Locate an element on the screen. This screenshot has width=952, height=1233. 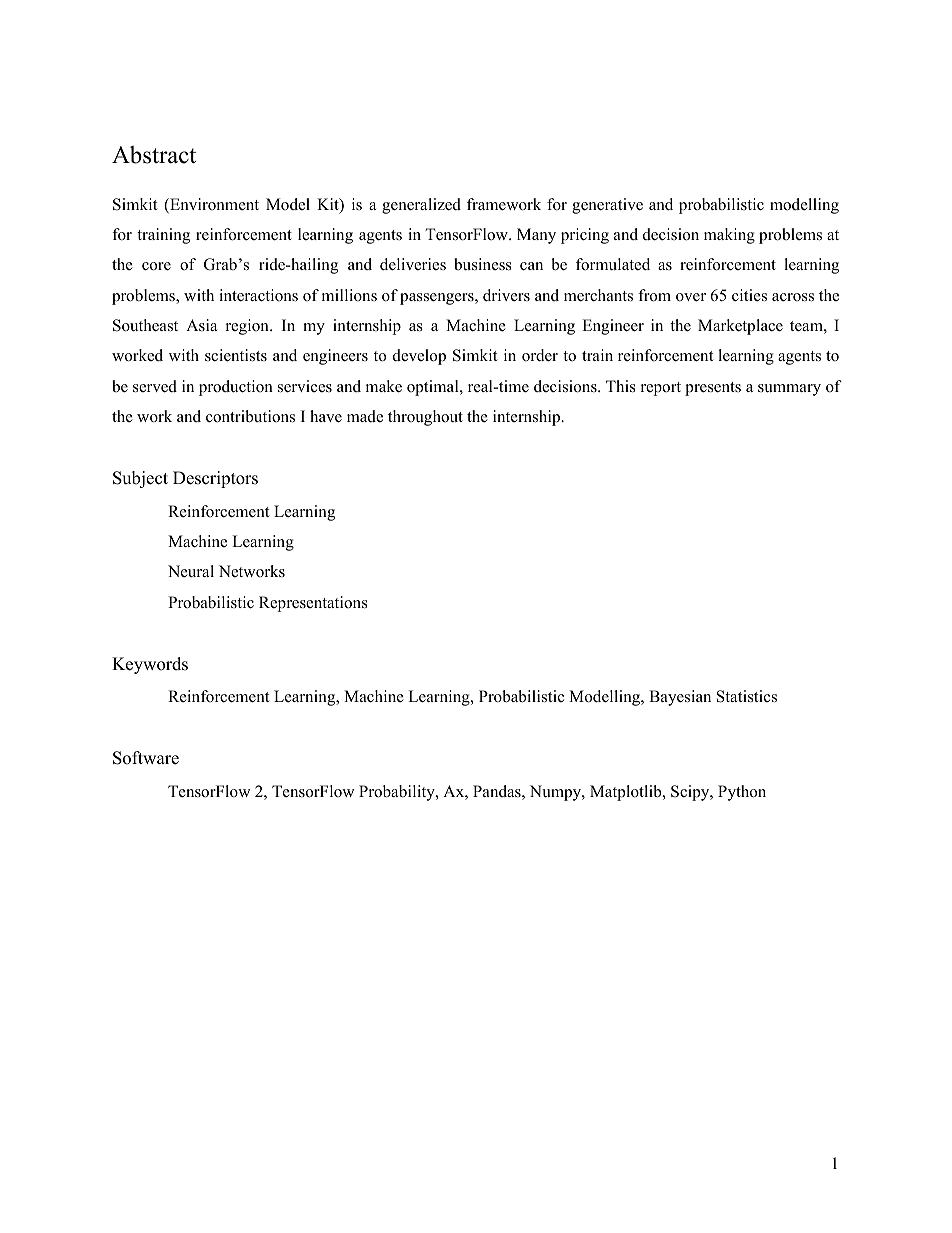
Software is located at coordinates (146, 758).
